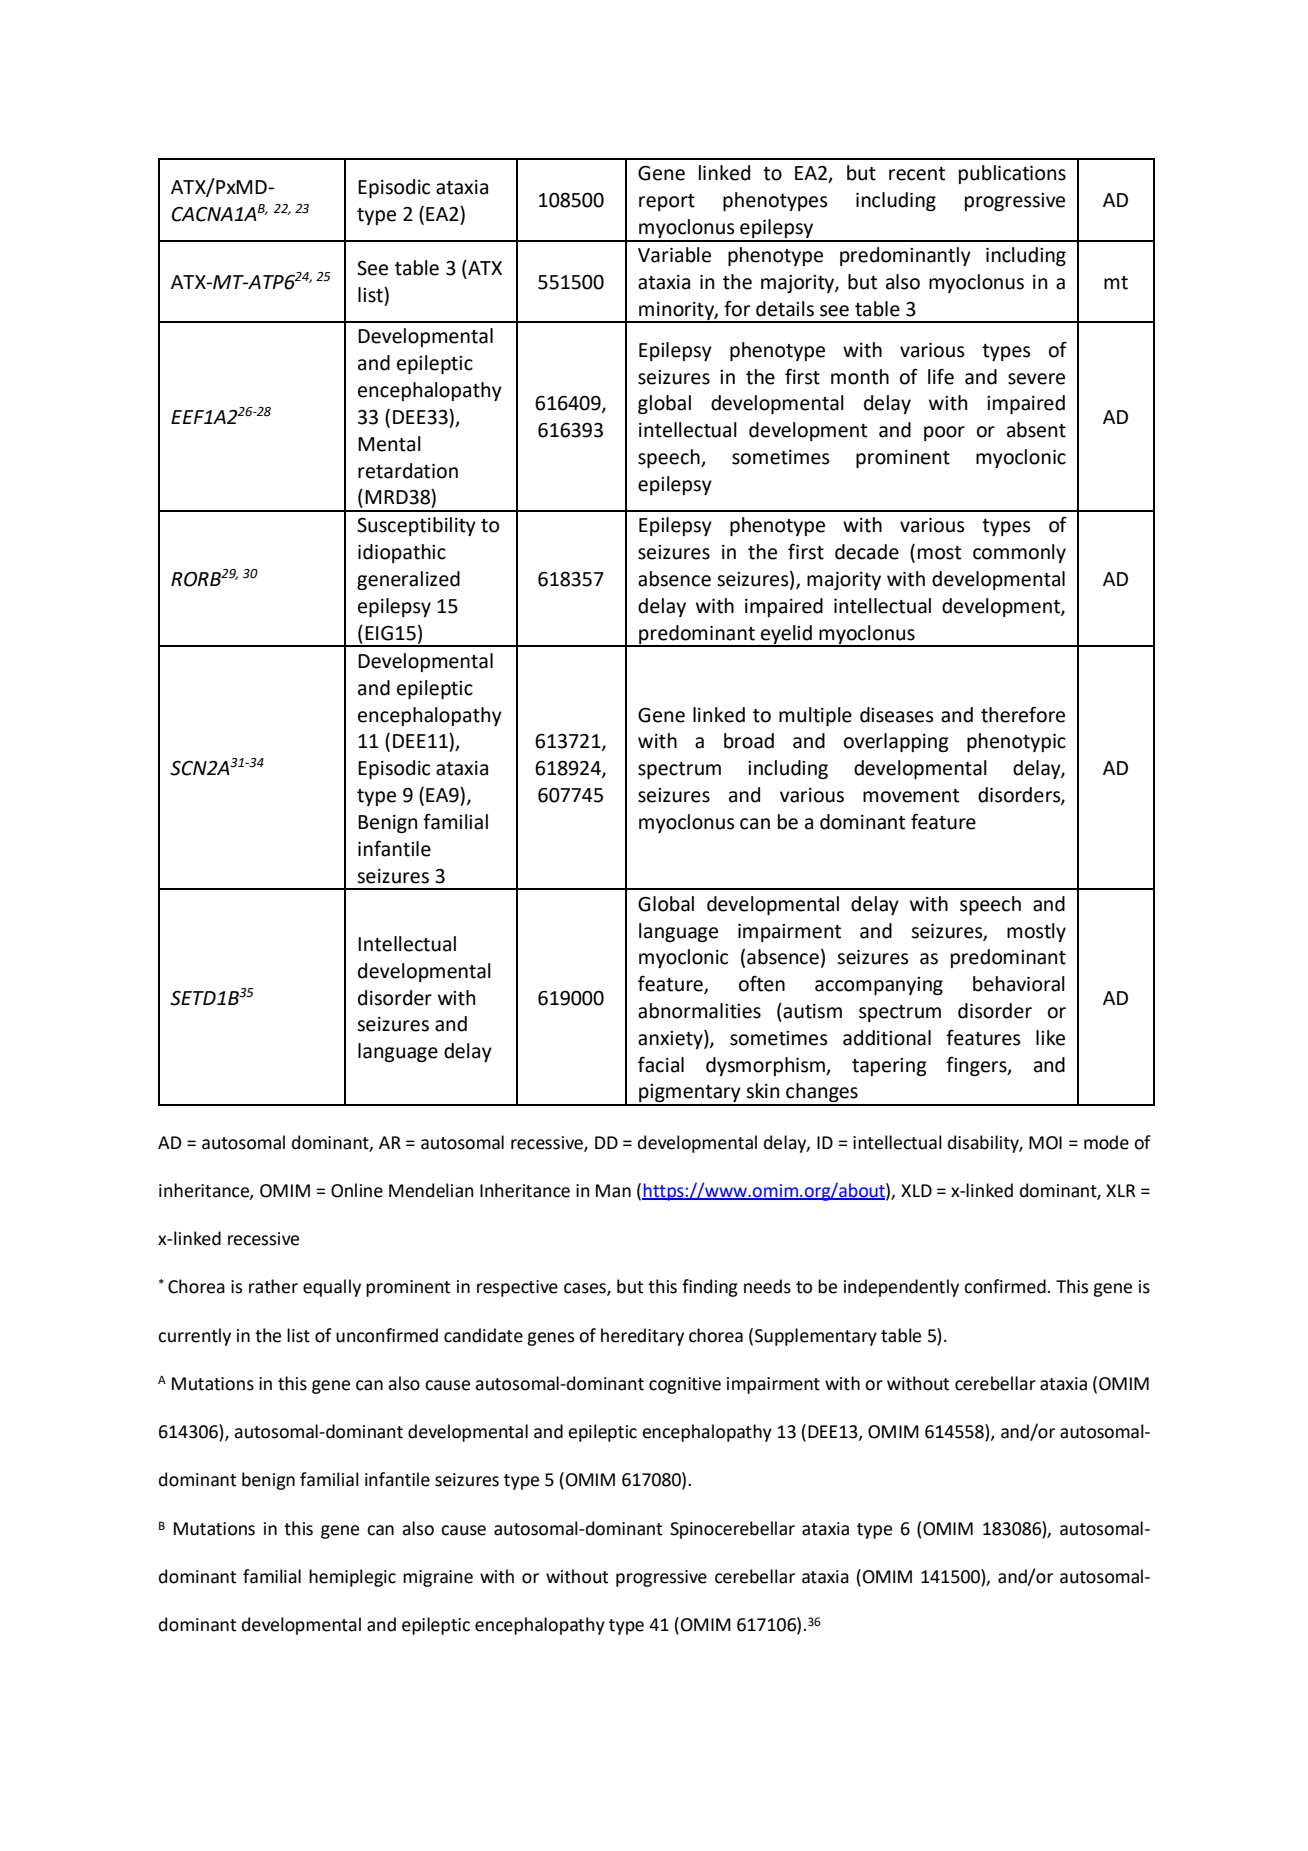 This screenshot has width=1308, height=1851. Describe the element at coordinates (1012, 174) in the screenshot. I see `publications` at that location.
